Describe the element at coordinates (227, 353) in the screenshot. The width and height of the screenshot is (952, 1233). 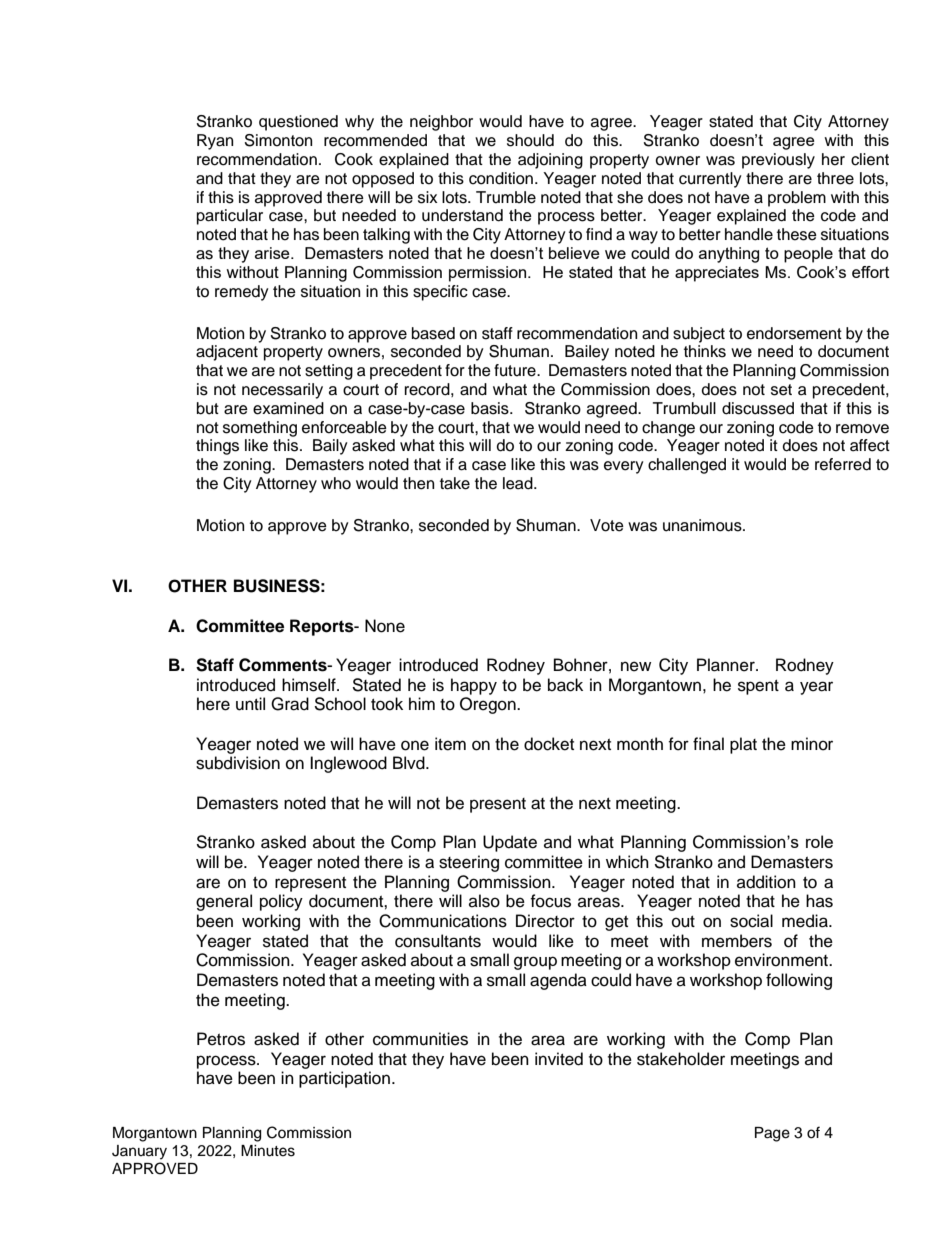
I see `adjacent` at that location.
